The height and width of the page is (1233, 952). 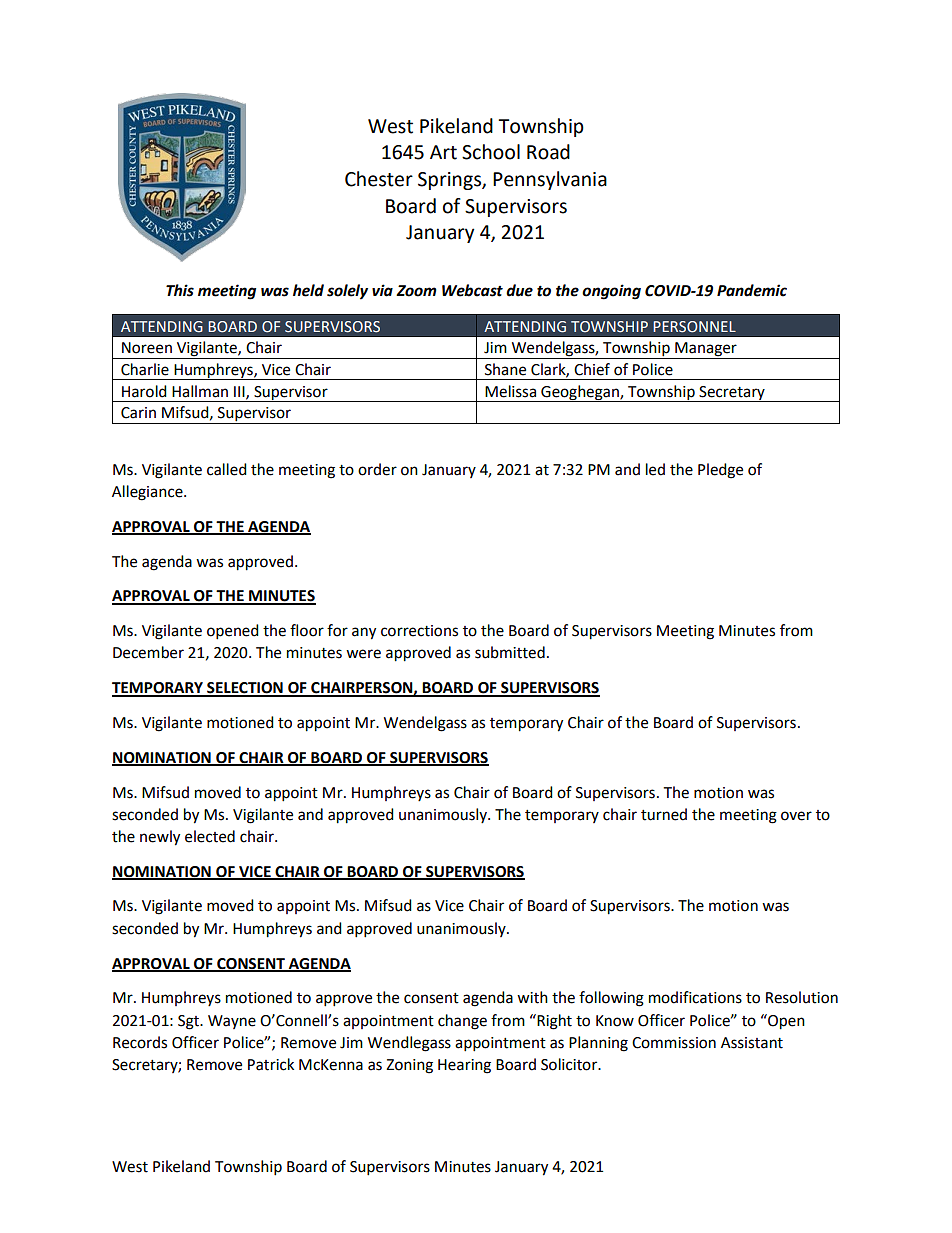 What do you see at coordinates (752, 290) in the page?
I see `Pandemic` at bounding box center [752, 290].
